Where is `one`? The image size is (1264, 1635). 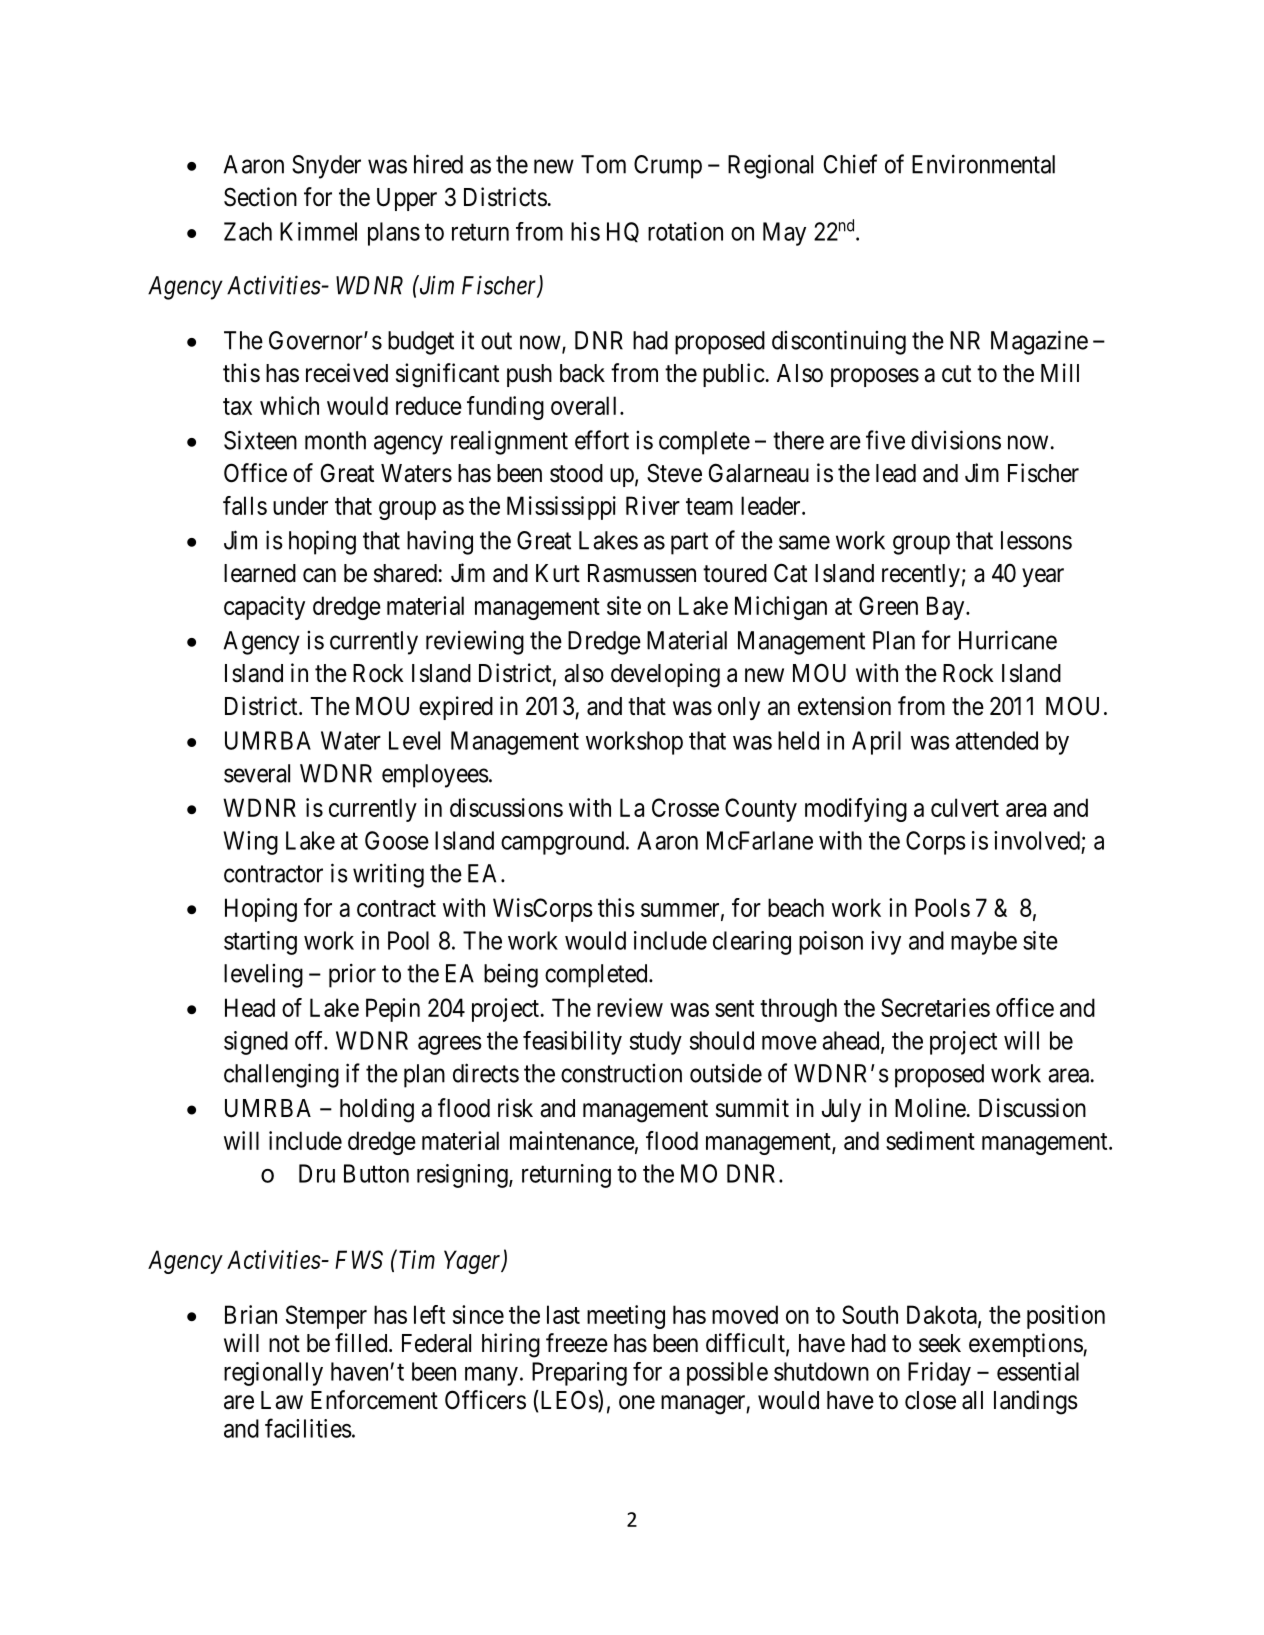 one is located at coordinates (637, 1402).
